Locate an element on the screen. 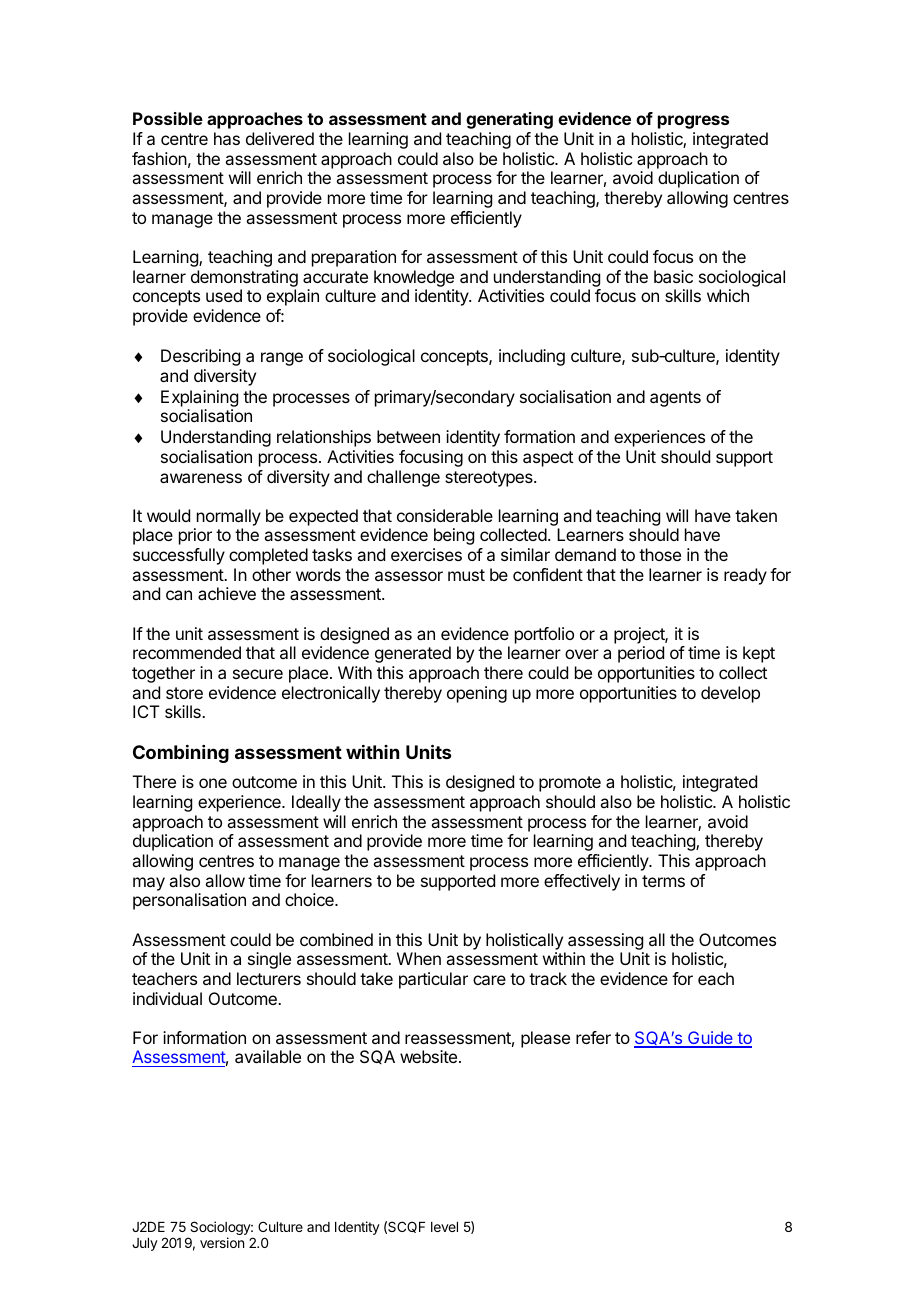 This screenshot has width=924, height=1308. version is located at coordinates (222, 1242).
